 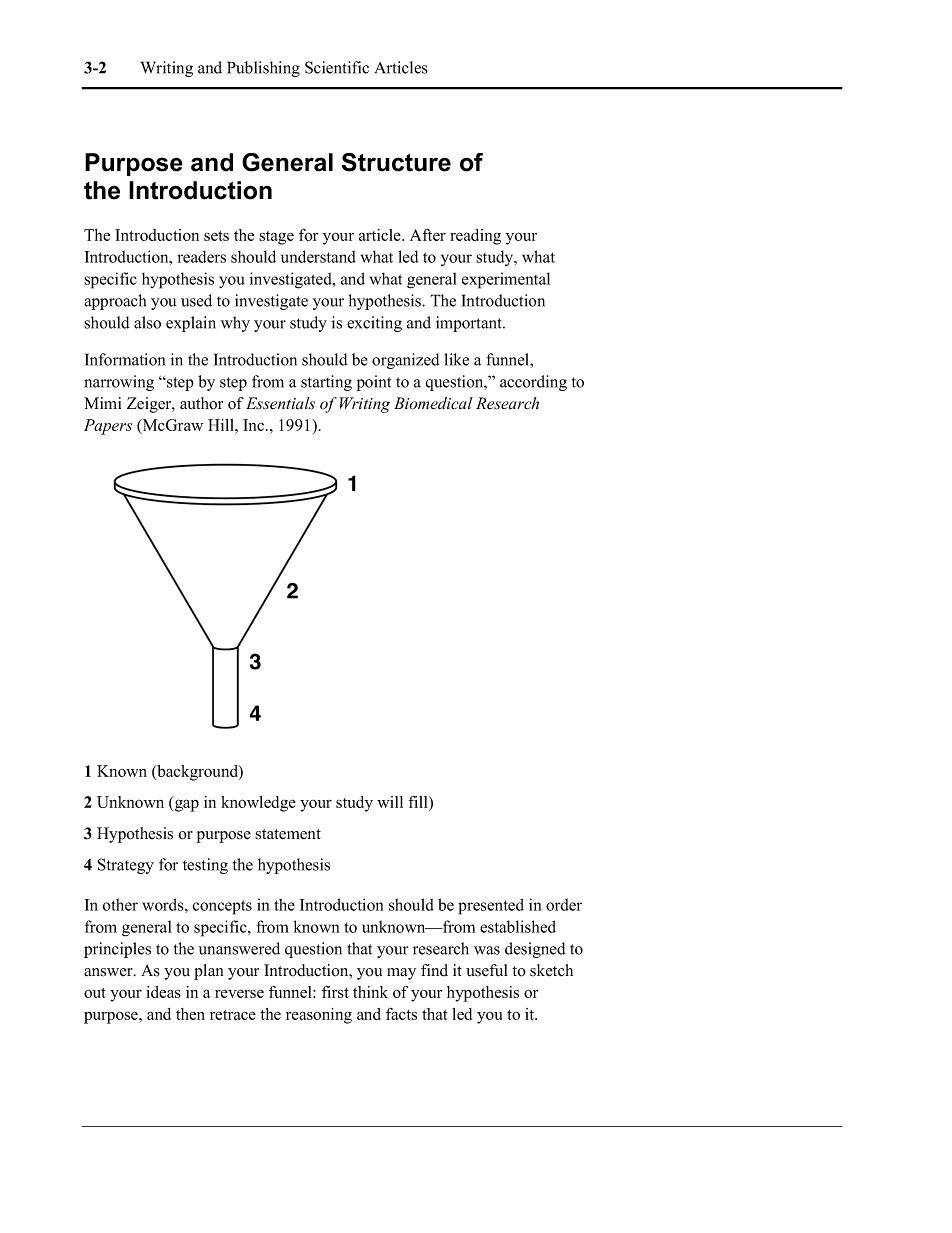 I want to click on ideas, so click(x=163, y=992).
